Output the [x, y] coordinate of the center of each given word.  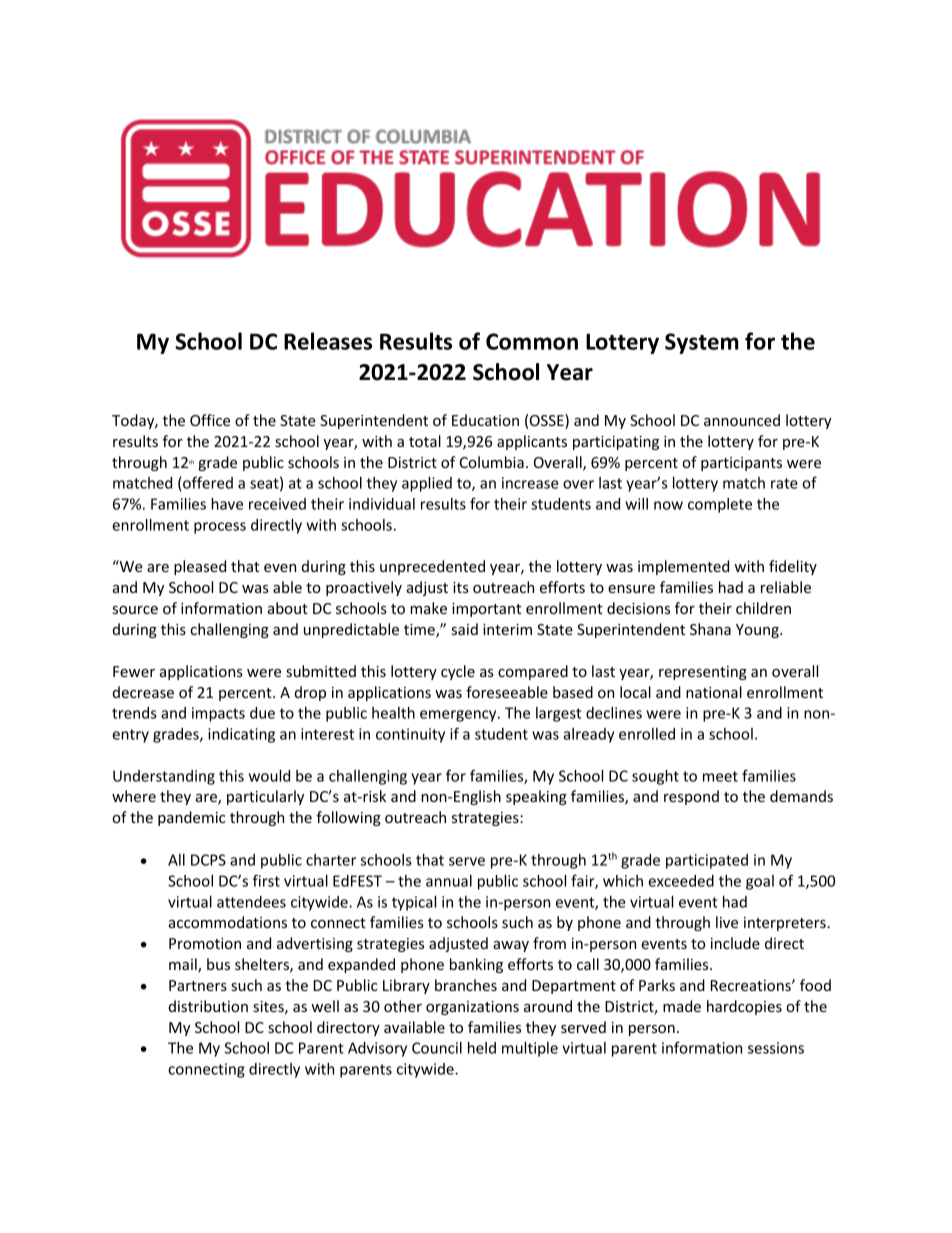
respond [691, 797]
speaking [536, 797]
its [461, 587]
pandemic [191, 818]
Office [210, 420]
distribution [208, 1006]
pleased [200, 567]
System [702, 343]
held [482, 1048]
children [763, 608]
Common [532, 341]
